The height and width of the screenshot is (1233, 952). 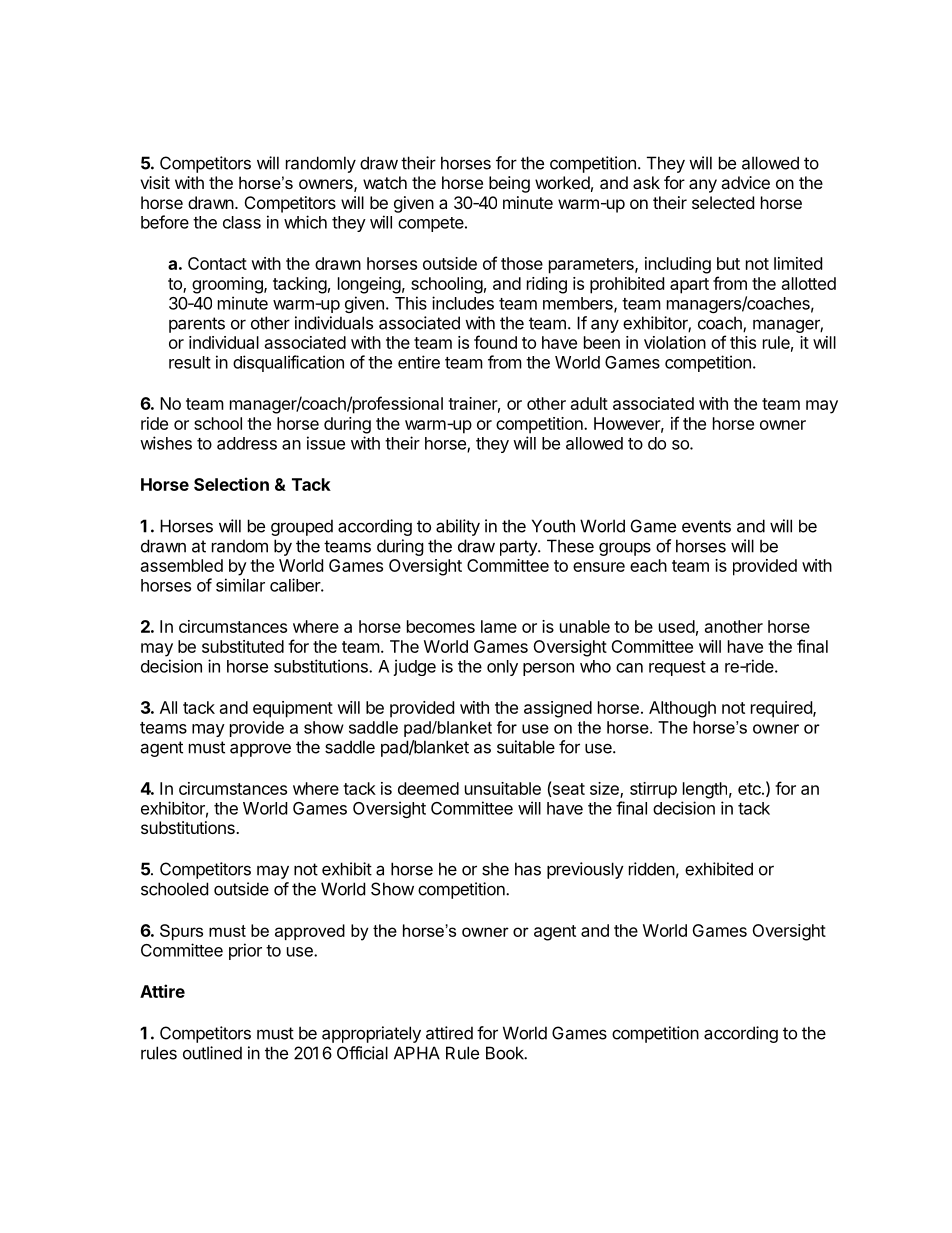 What do you see at coordinates (706, 526) in the screenshot?
I see `events` at bounding box center [706, 526].
